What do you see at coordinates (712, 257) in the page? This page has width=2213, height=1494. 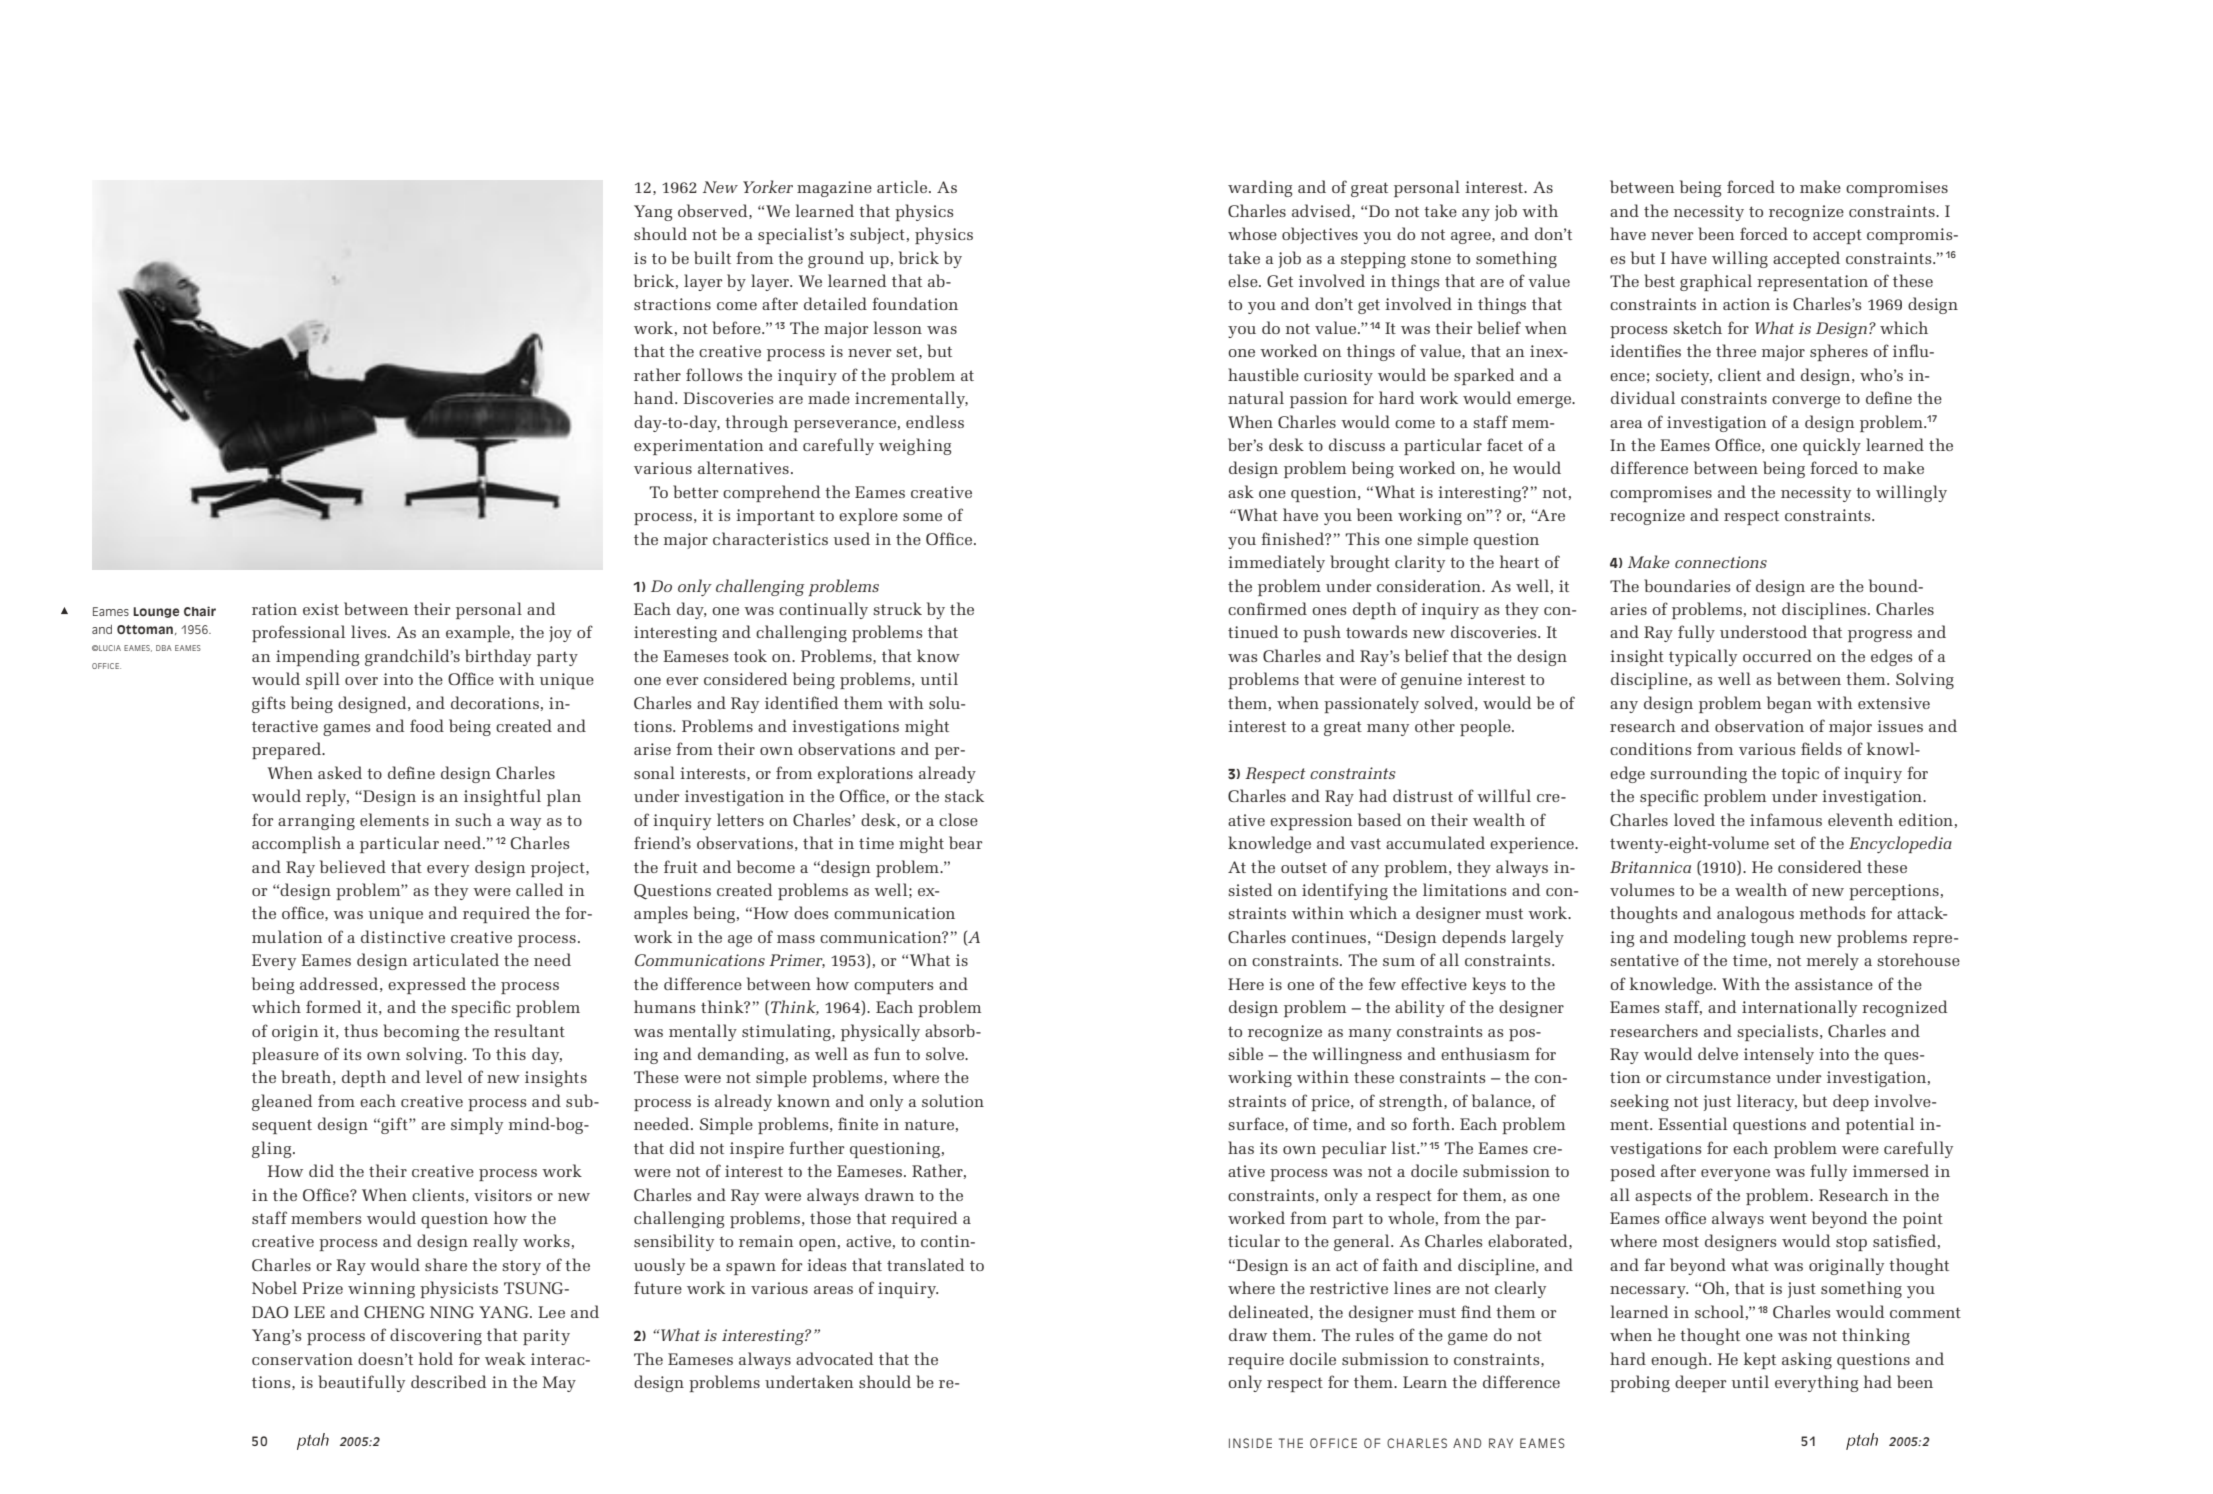 I see `built` at bounding box center [712, 257].
